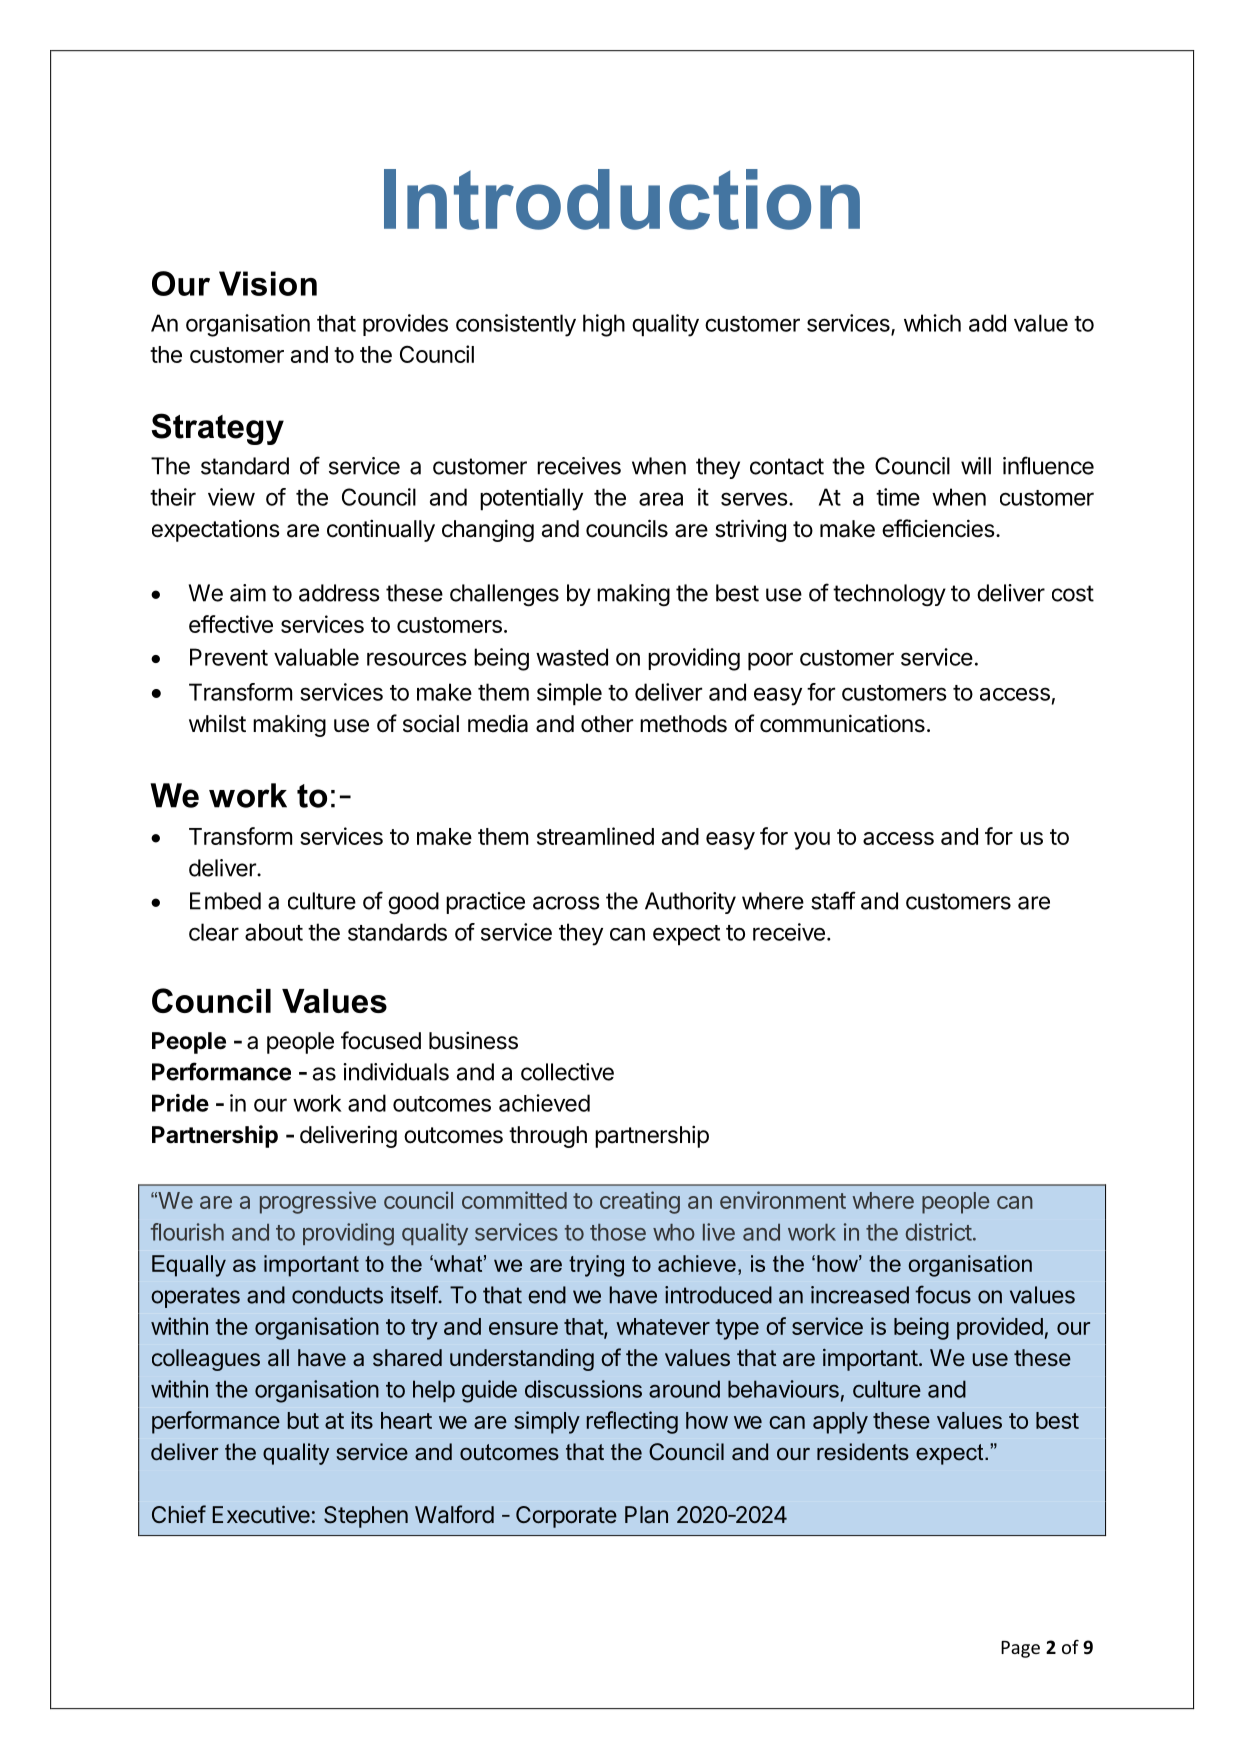  Describe the element at coordinates (622, 199) in the page. I see `Introduction` at that location.
